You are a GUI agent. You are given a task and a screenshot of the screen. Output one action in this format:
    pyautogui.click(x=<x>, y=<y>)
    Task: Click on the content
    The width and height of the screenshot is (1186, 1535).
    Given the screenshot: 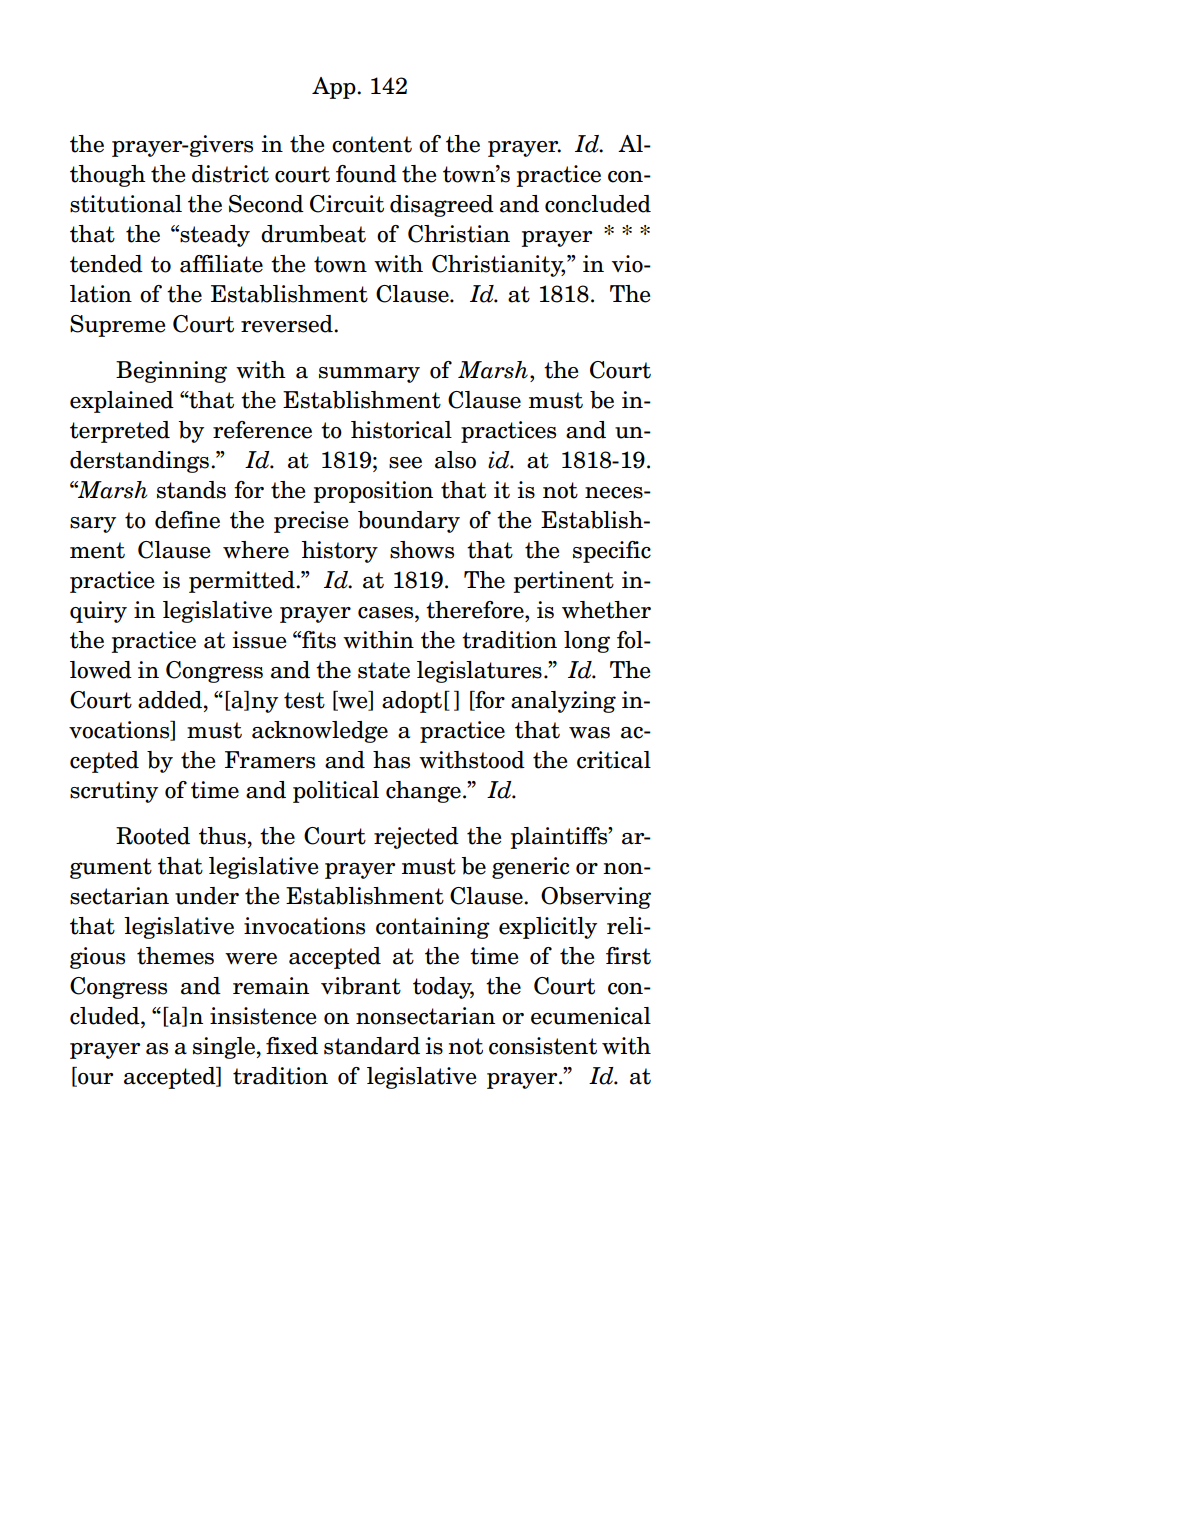 What is the action you would take?
    pyautogui.click(x=372, y=144)
